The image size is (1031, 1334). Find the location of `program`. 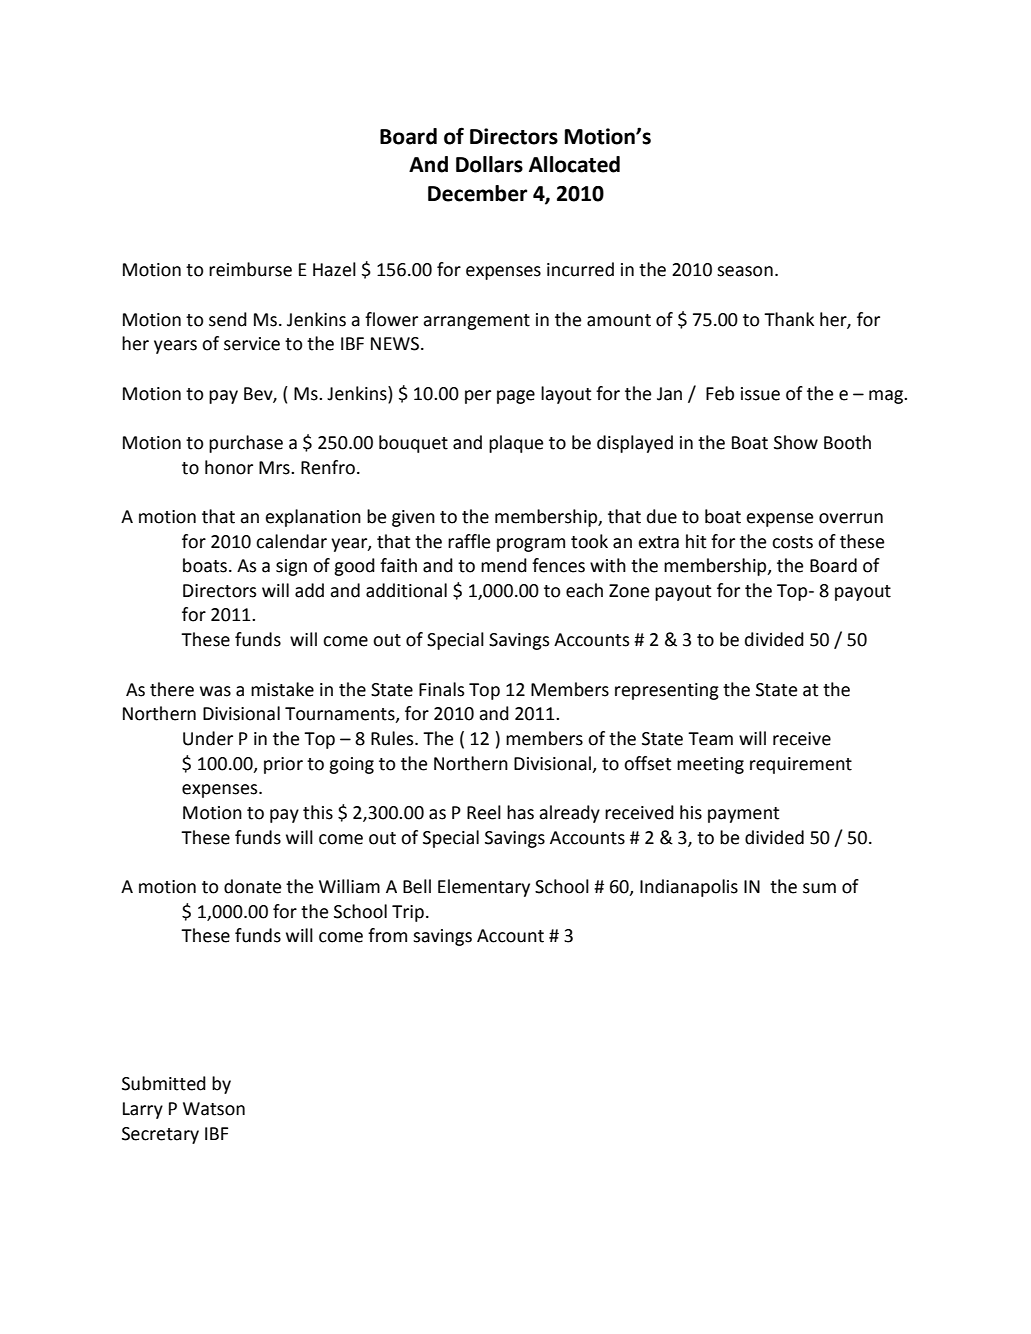

program is located at coordinates (531, 545).
